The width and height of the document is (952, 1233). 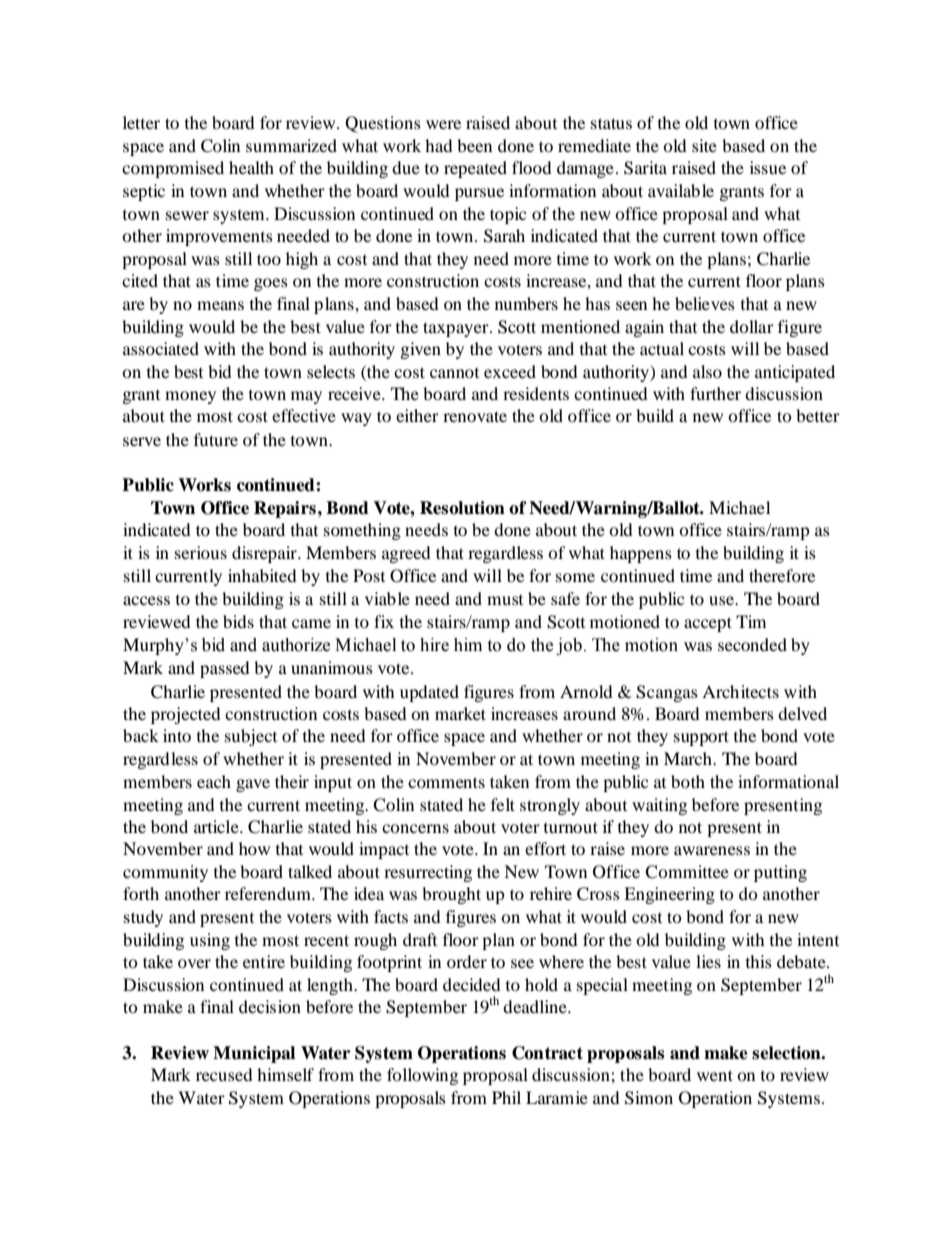 I want to click on must, so click(x=505, y=600).
